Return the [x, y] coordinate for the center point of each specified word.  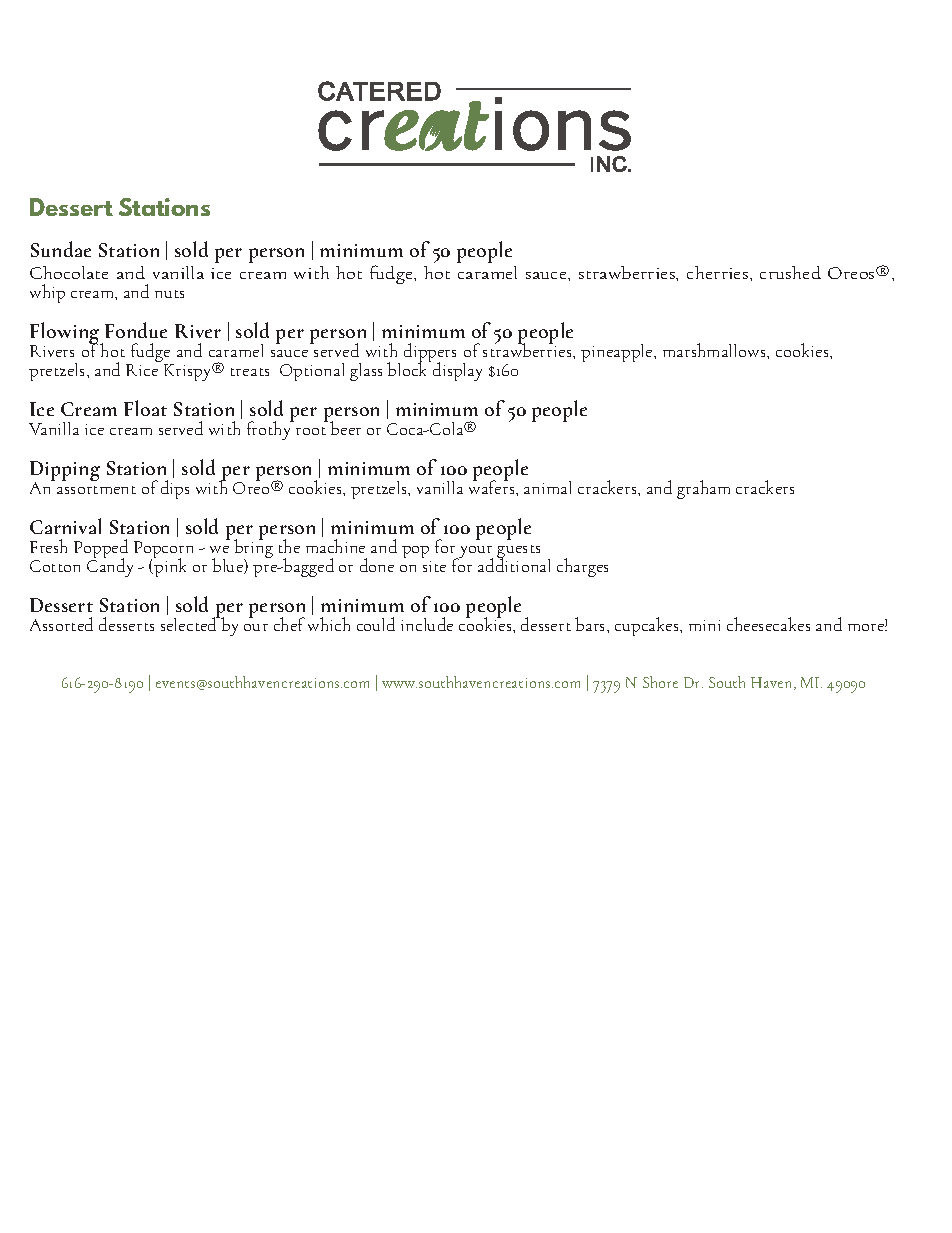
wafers [493, 486]
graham [703, 489]
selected [190, 623]
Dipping [65, 472]
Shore [660, 682]
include [427, 624]
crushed [790, 272]
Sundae [61, 249]
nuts [169, 294]
